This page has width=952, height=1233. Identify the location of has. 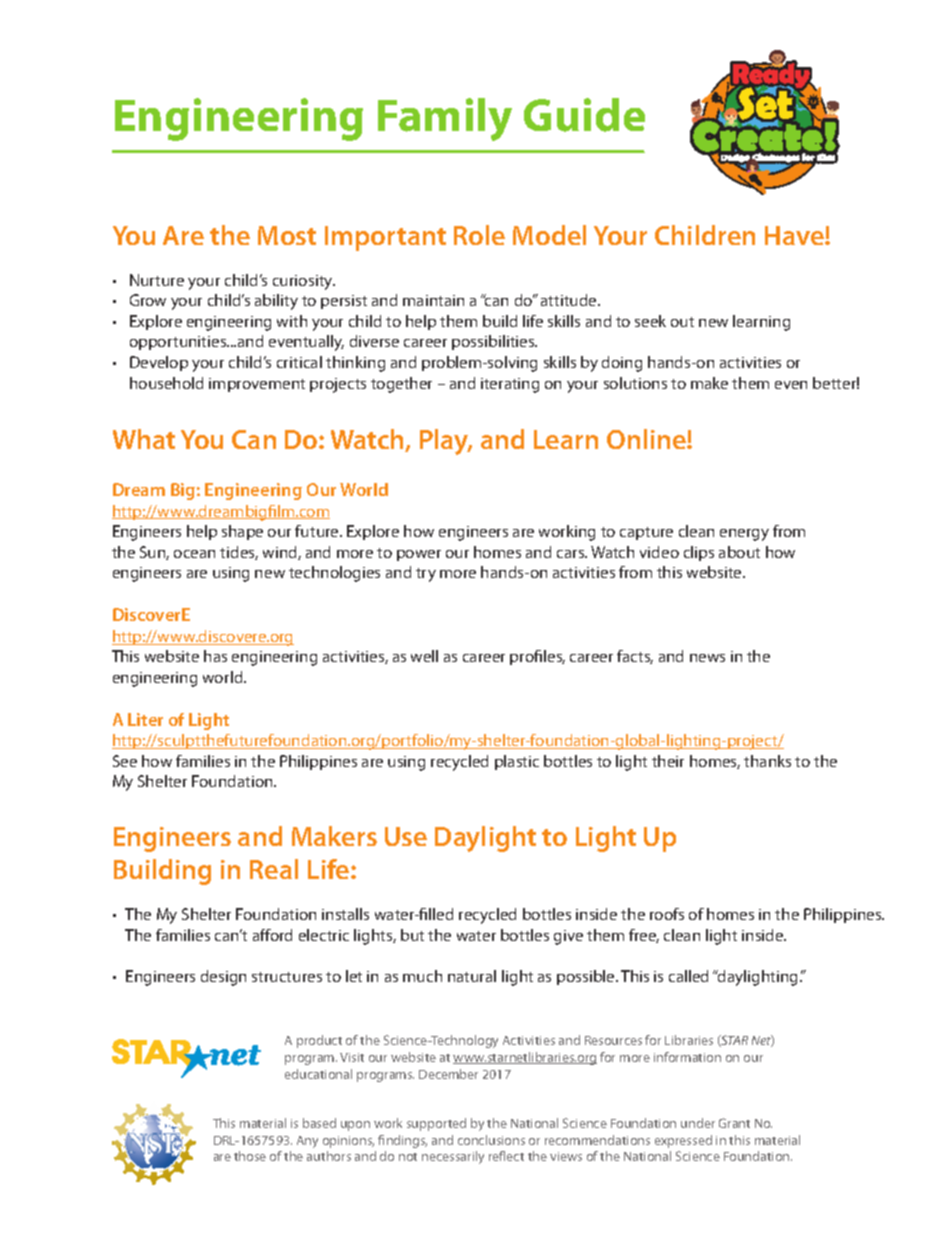
(215, 656).
